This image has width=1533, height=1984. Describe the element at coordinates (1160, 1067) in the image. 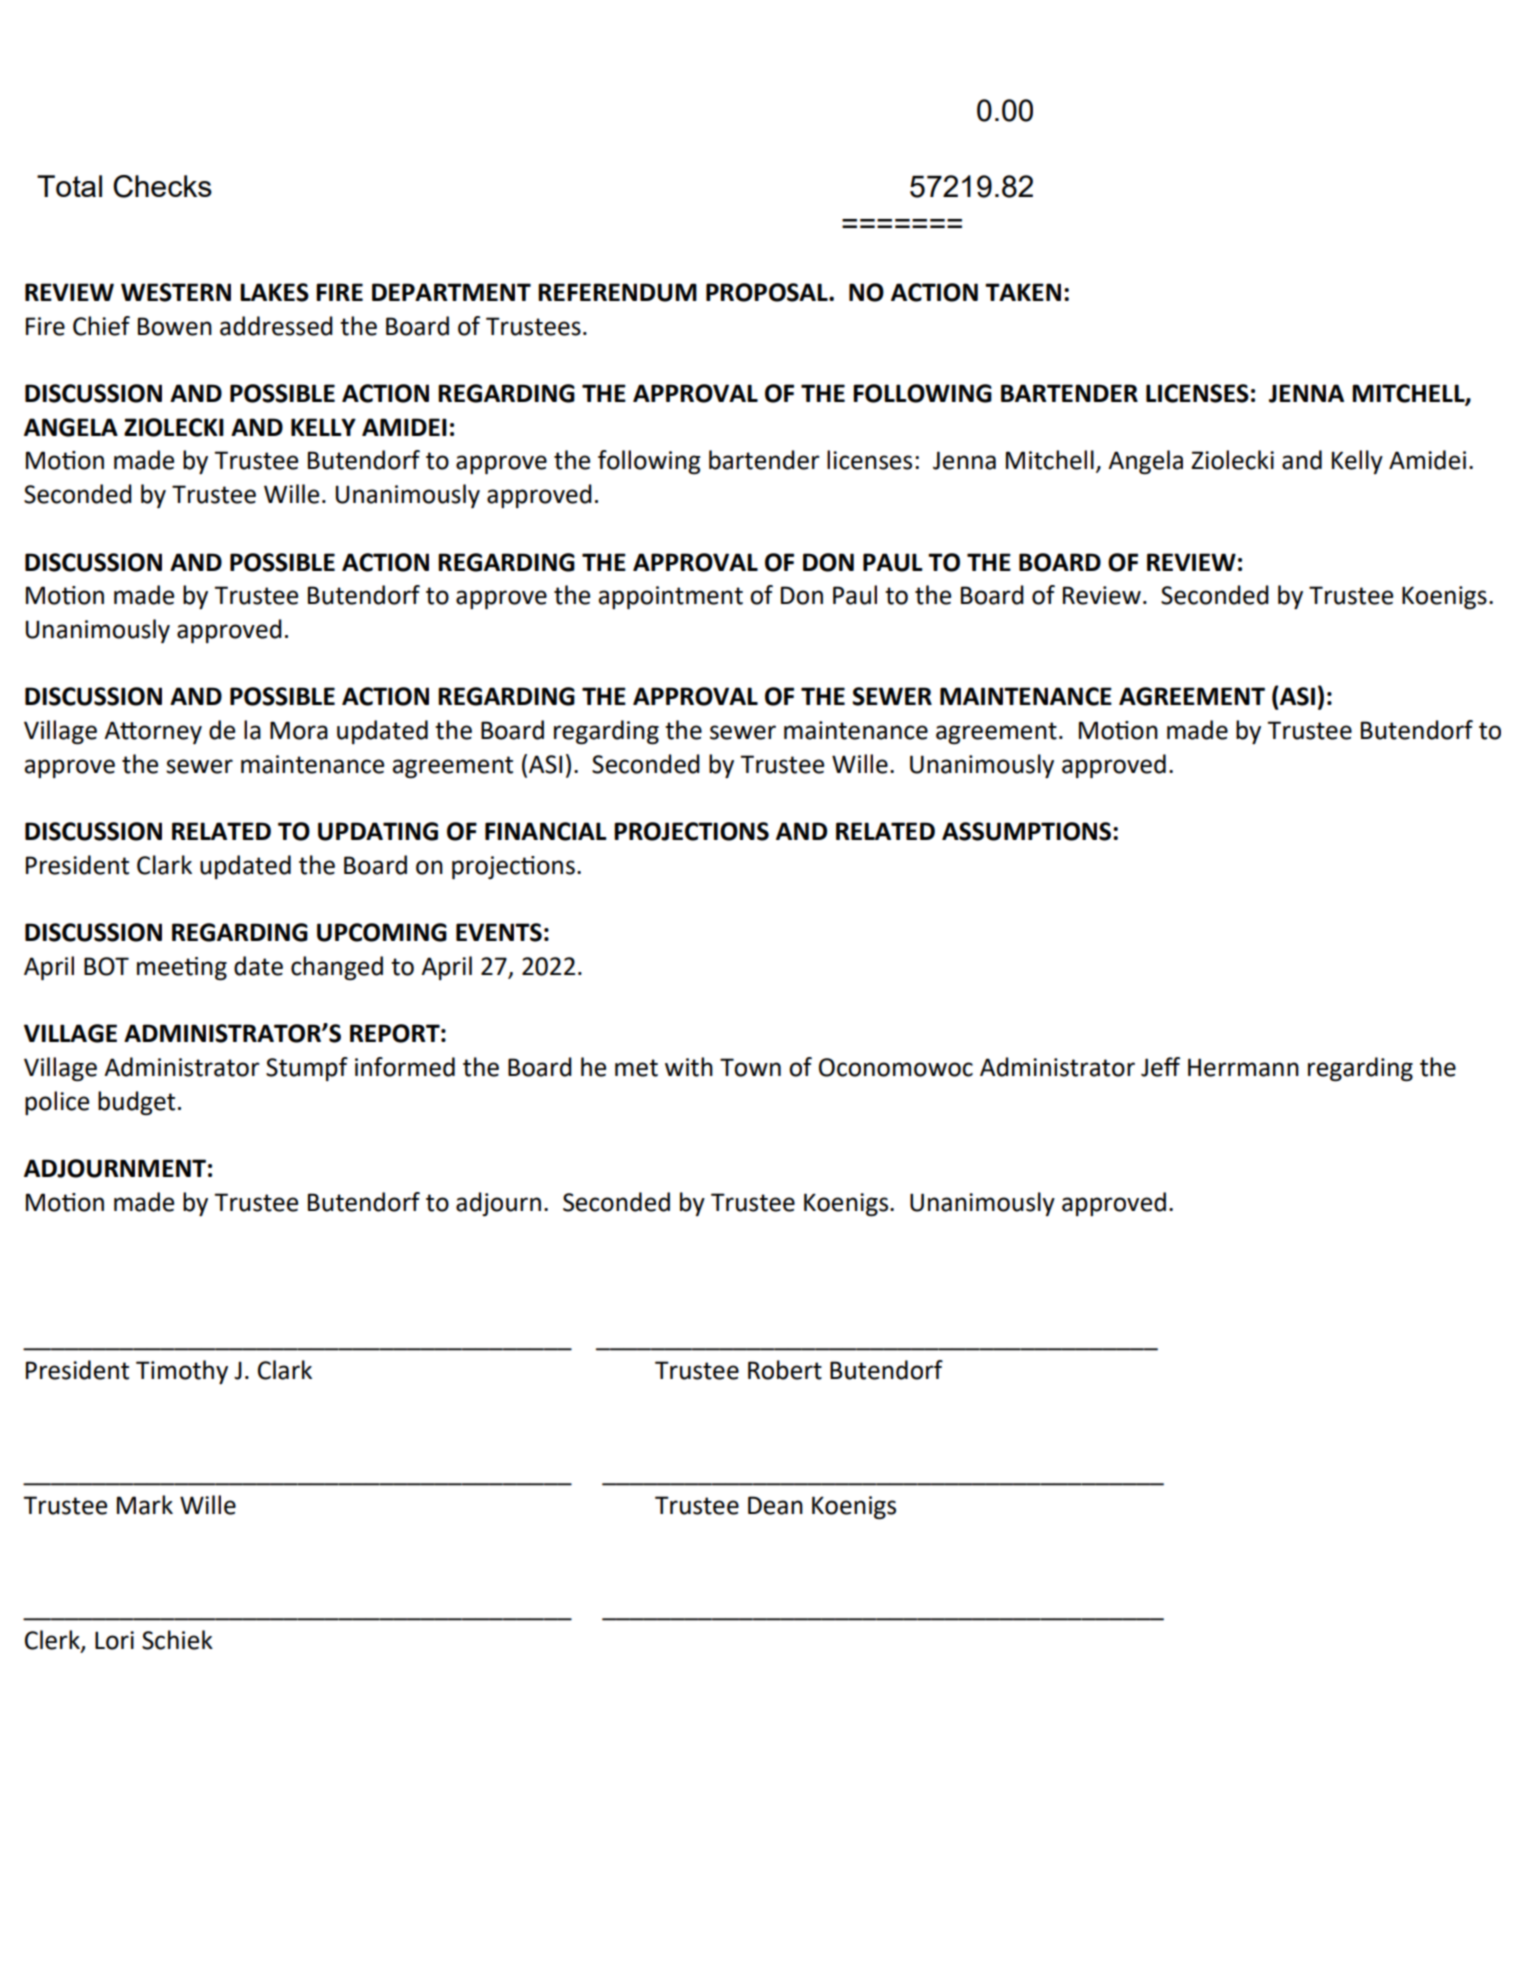

I see `Jeff` at that location.
